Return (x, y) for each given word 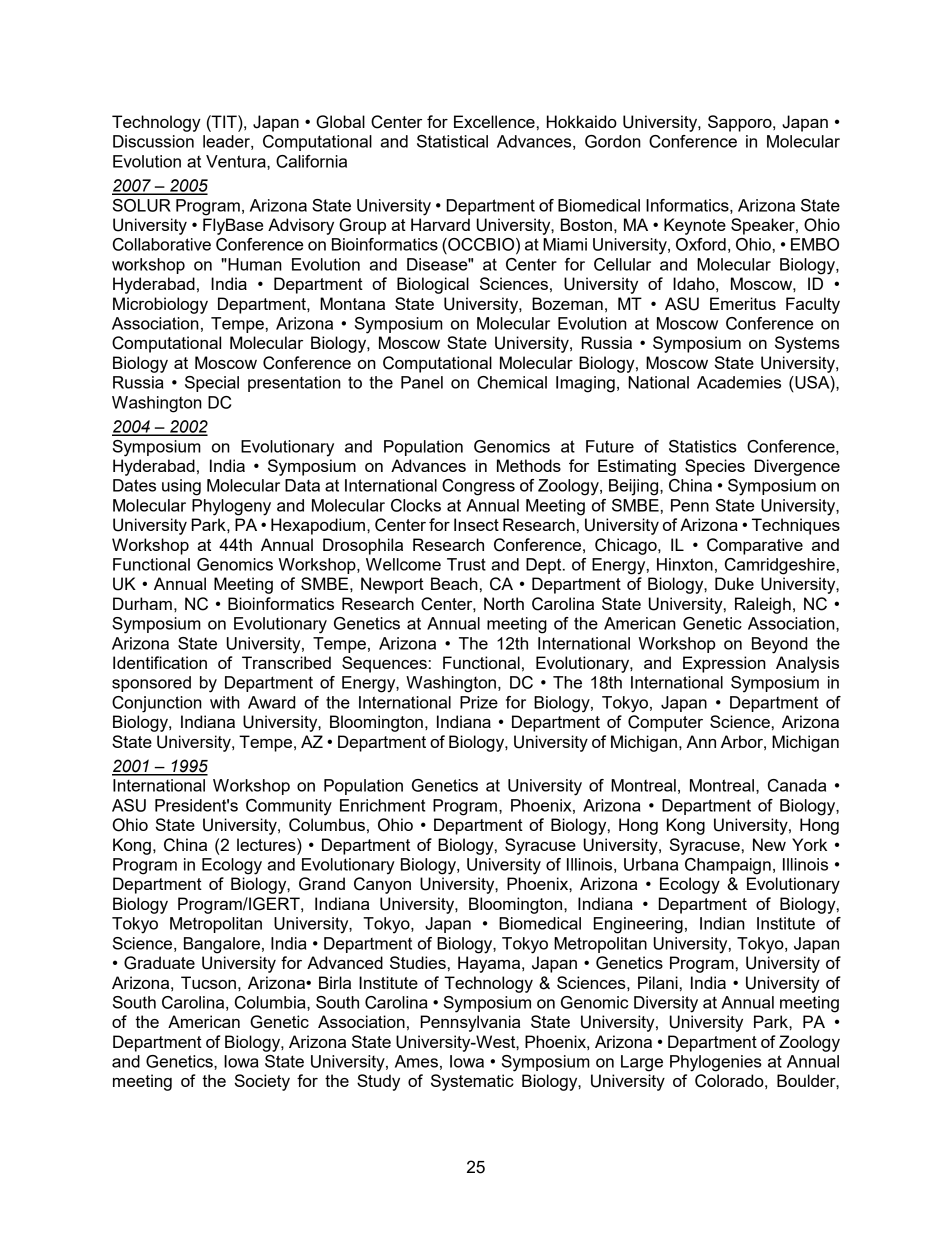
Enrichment (382, 805)
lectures (267, 844)
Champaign (728, 866)
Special (212, 384)
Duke (734, 583)
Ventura (237, 161)
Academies (739, 382)
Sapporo (741, 123)
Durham (142, 603)
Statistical (452, 141)
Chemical (512, 382)
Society (262, 1082)
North (504, 603)
